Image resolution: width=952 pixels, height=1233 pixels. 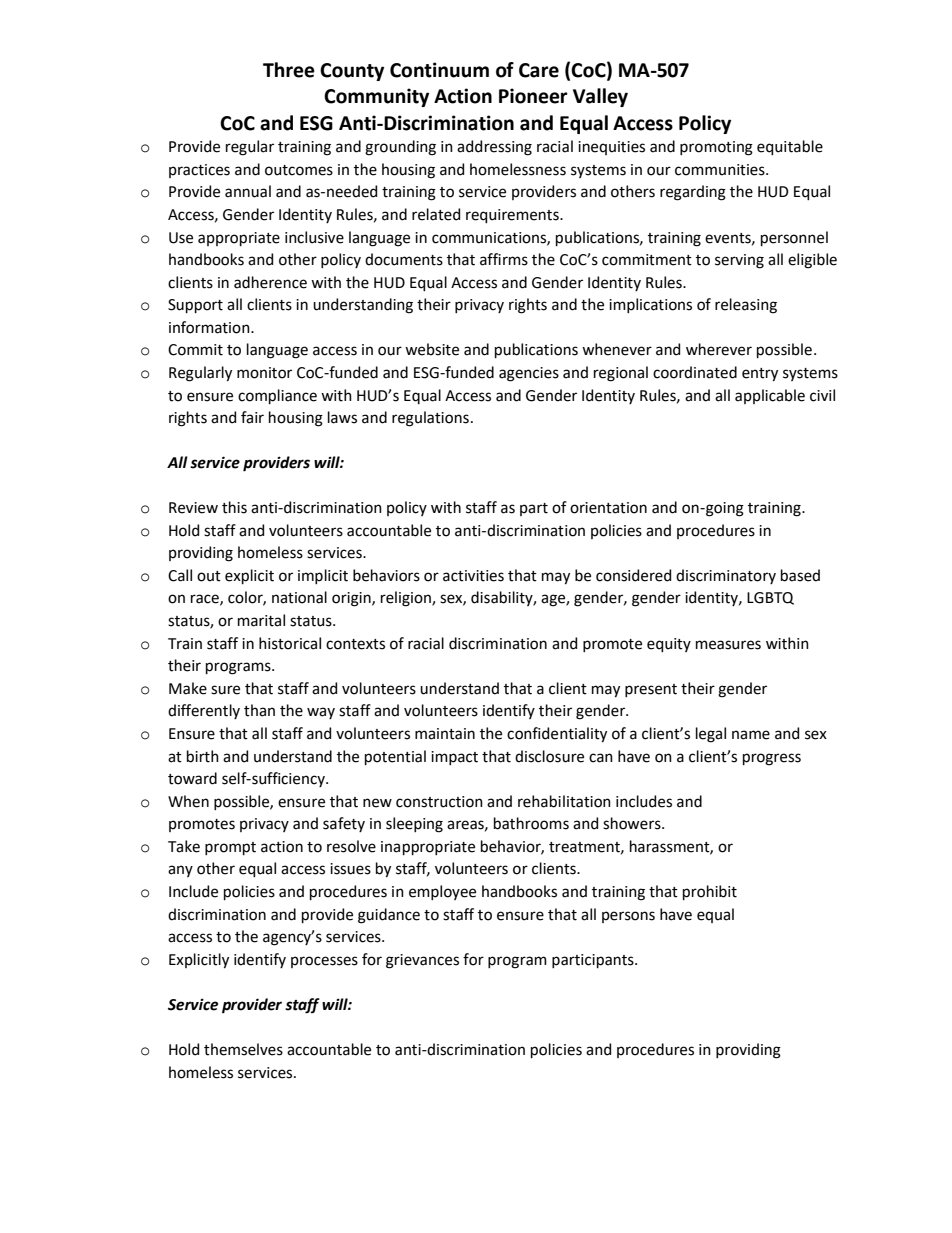 What do you see at coordinates (422, 961) in the page?
I see `grievances` at bounding box center [422, 961].
